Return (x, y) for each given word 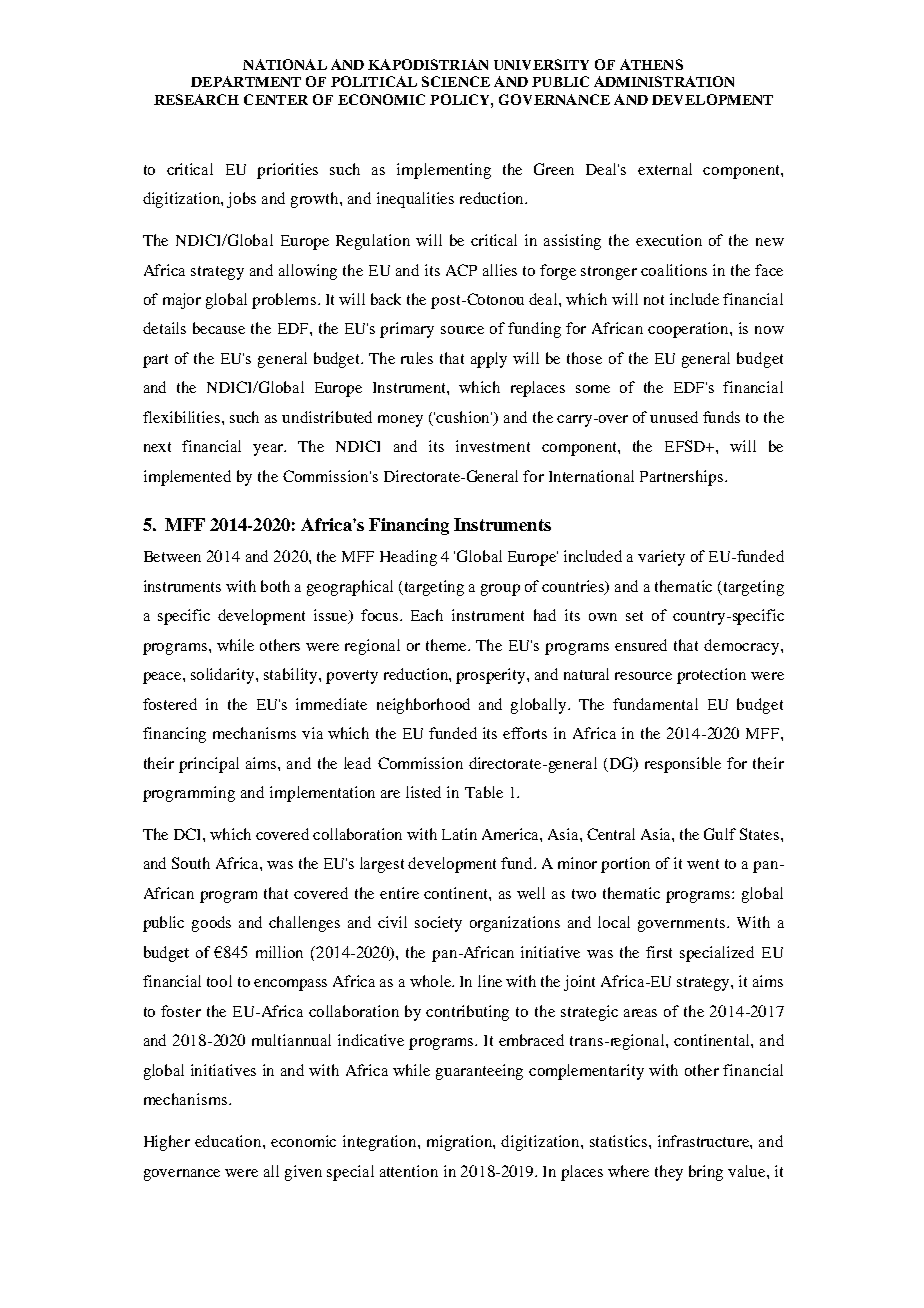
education (229, 1141)
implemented (187, 478)
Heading (408, 558)
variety (661, 558)
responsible (683, 765)
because (219, 328)
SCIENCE (456, 81)
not (654, 300)
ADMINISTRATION (664, 81)
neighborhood (423, 706)
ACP (461, 270)
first (659, 952)
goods (211, 924)
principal (209, 765)
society (438, 924)
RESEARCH (196, 99)
